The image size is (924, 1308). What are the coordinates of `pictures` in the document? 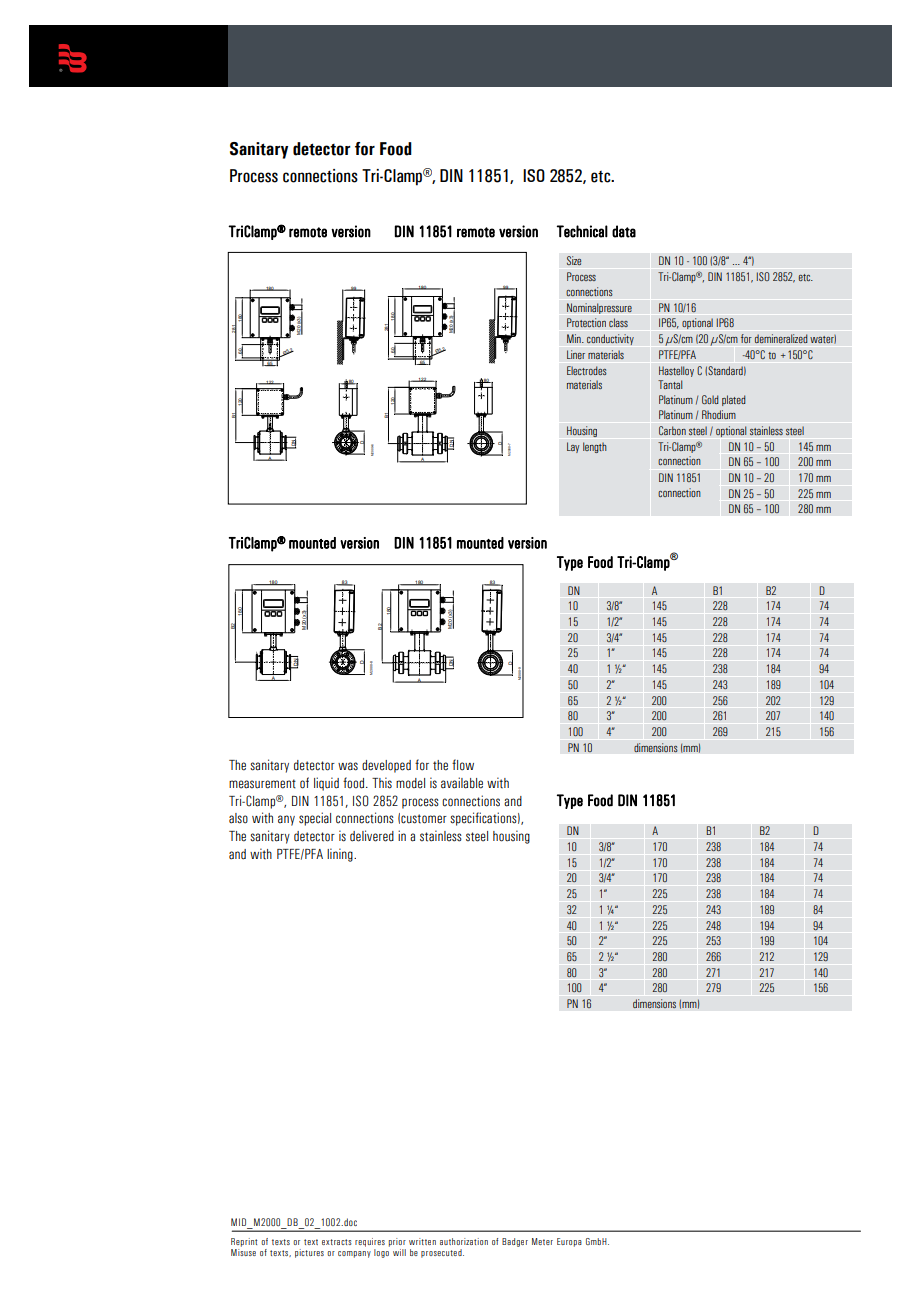 It's located at (309, 1253).
